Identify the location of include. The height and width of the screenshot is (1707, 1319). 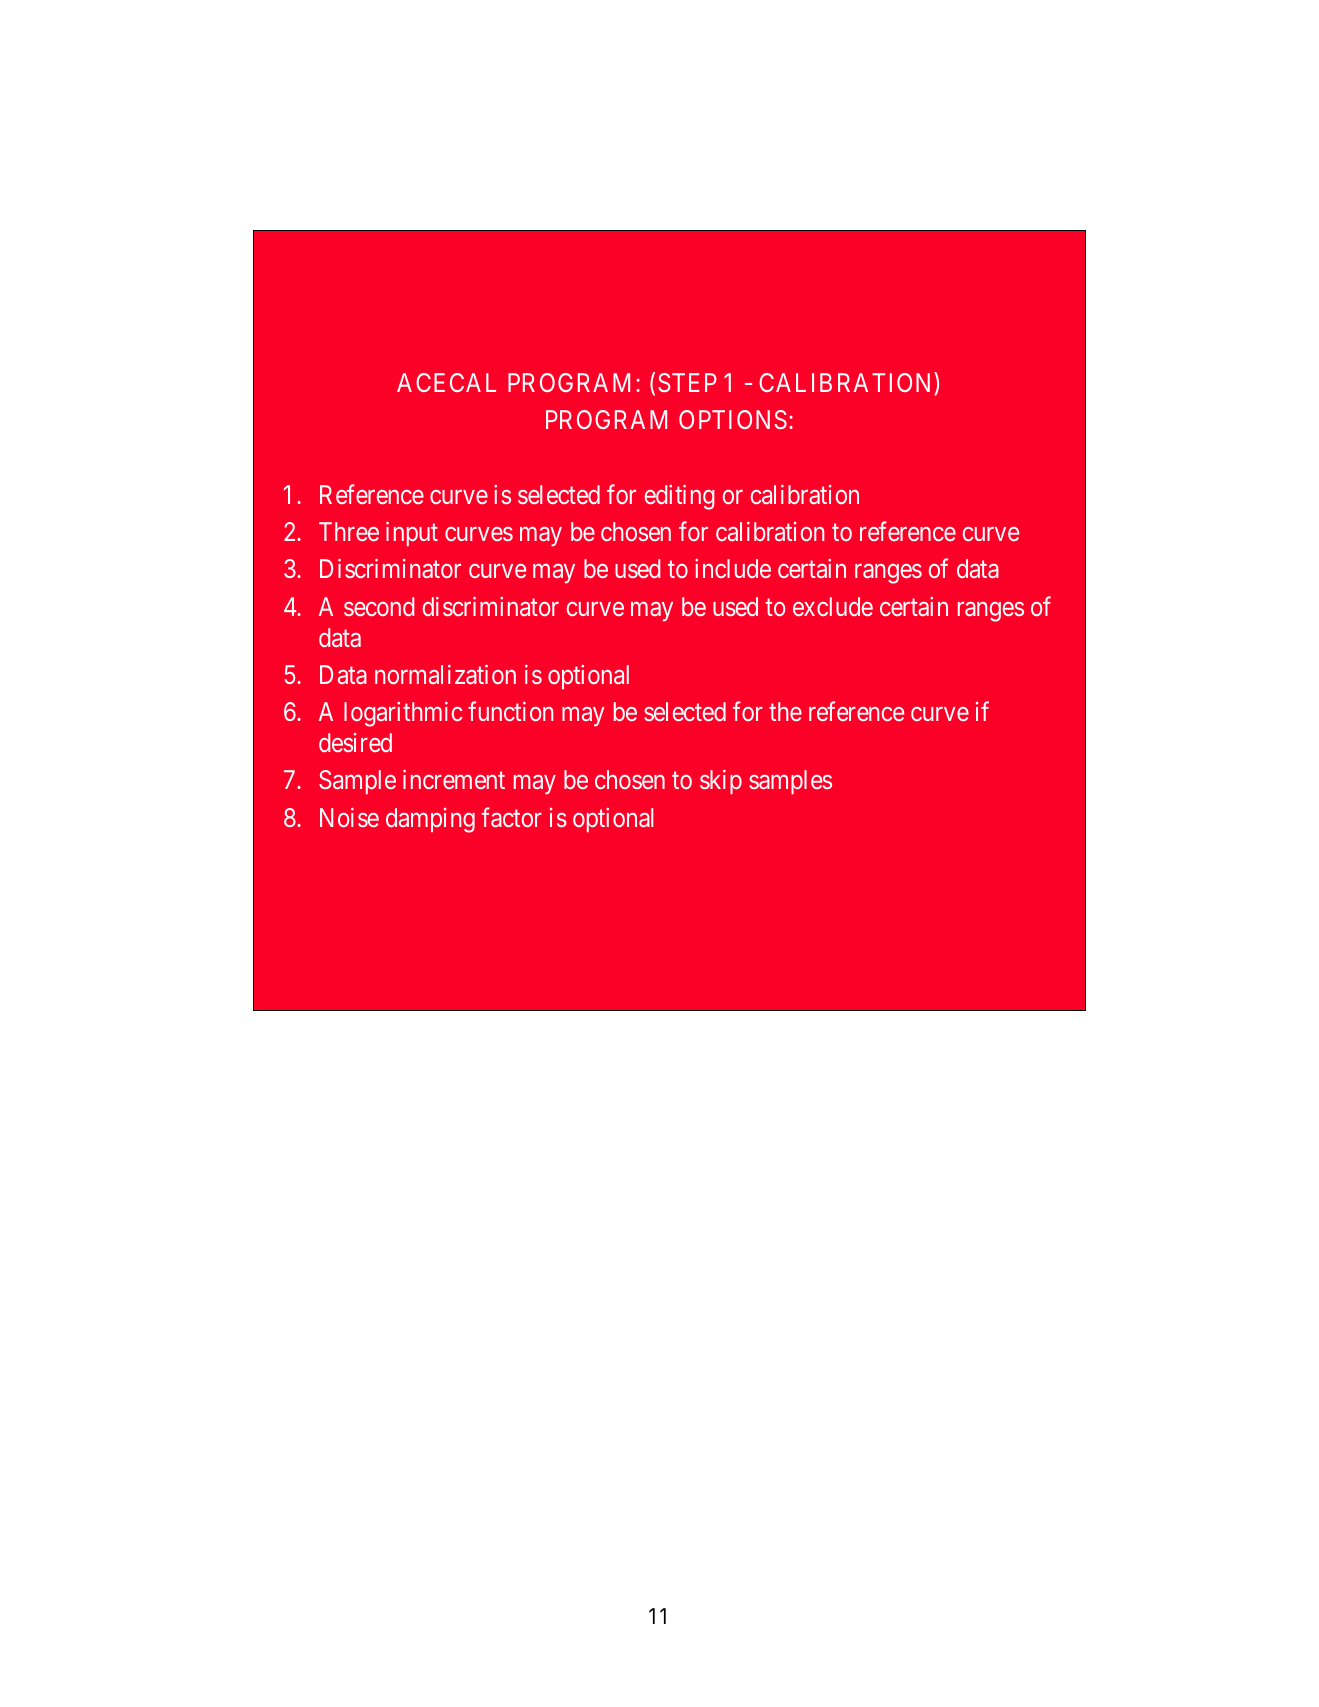
(733, 568).
